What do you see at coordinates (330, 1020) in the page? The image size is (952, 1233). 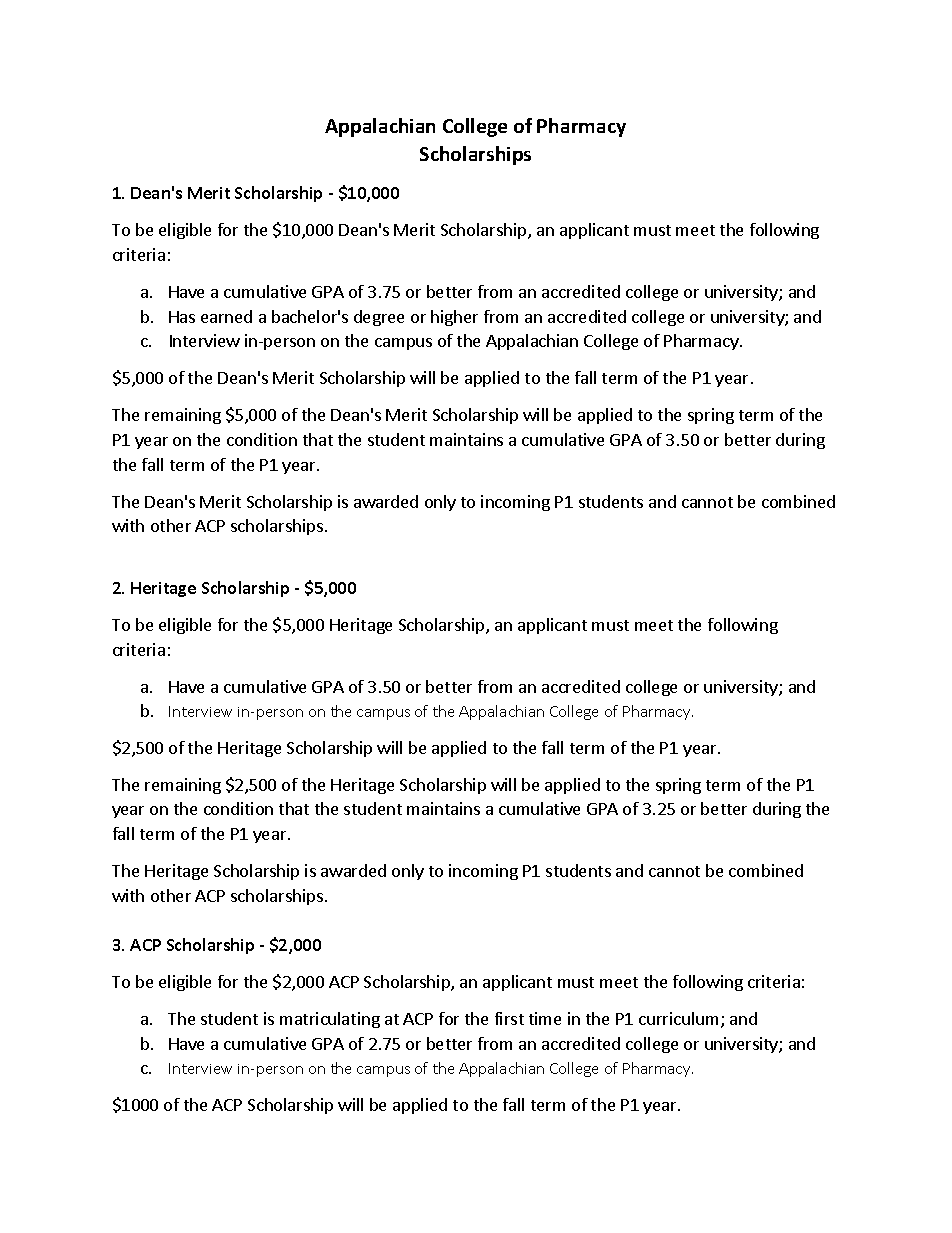 I see `matriculating` at bounding box center [330, 1020].
